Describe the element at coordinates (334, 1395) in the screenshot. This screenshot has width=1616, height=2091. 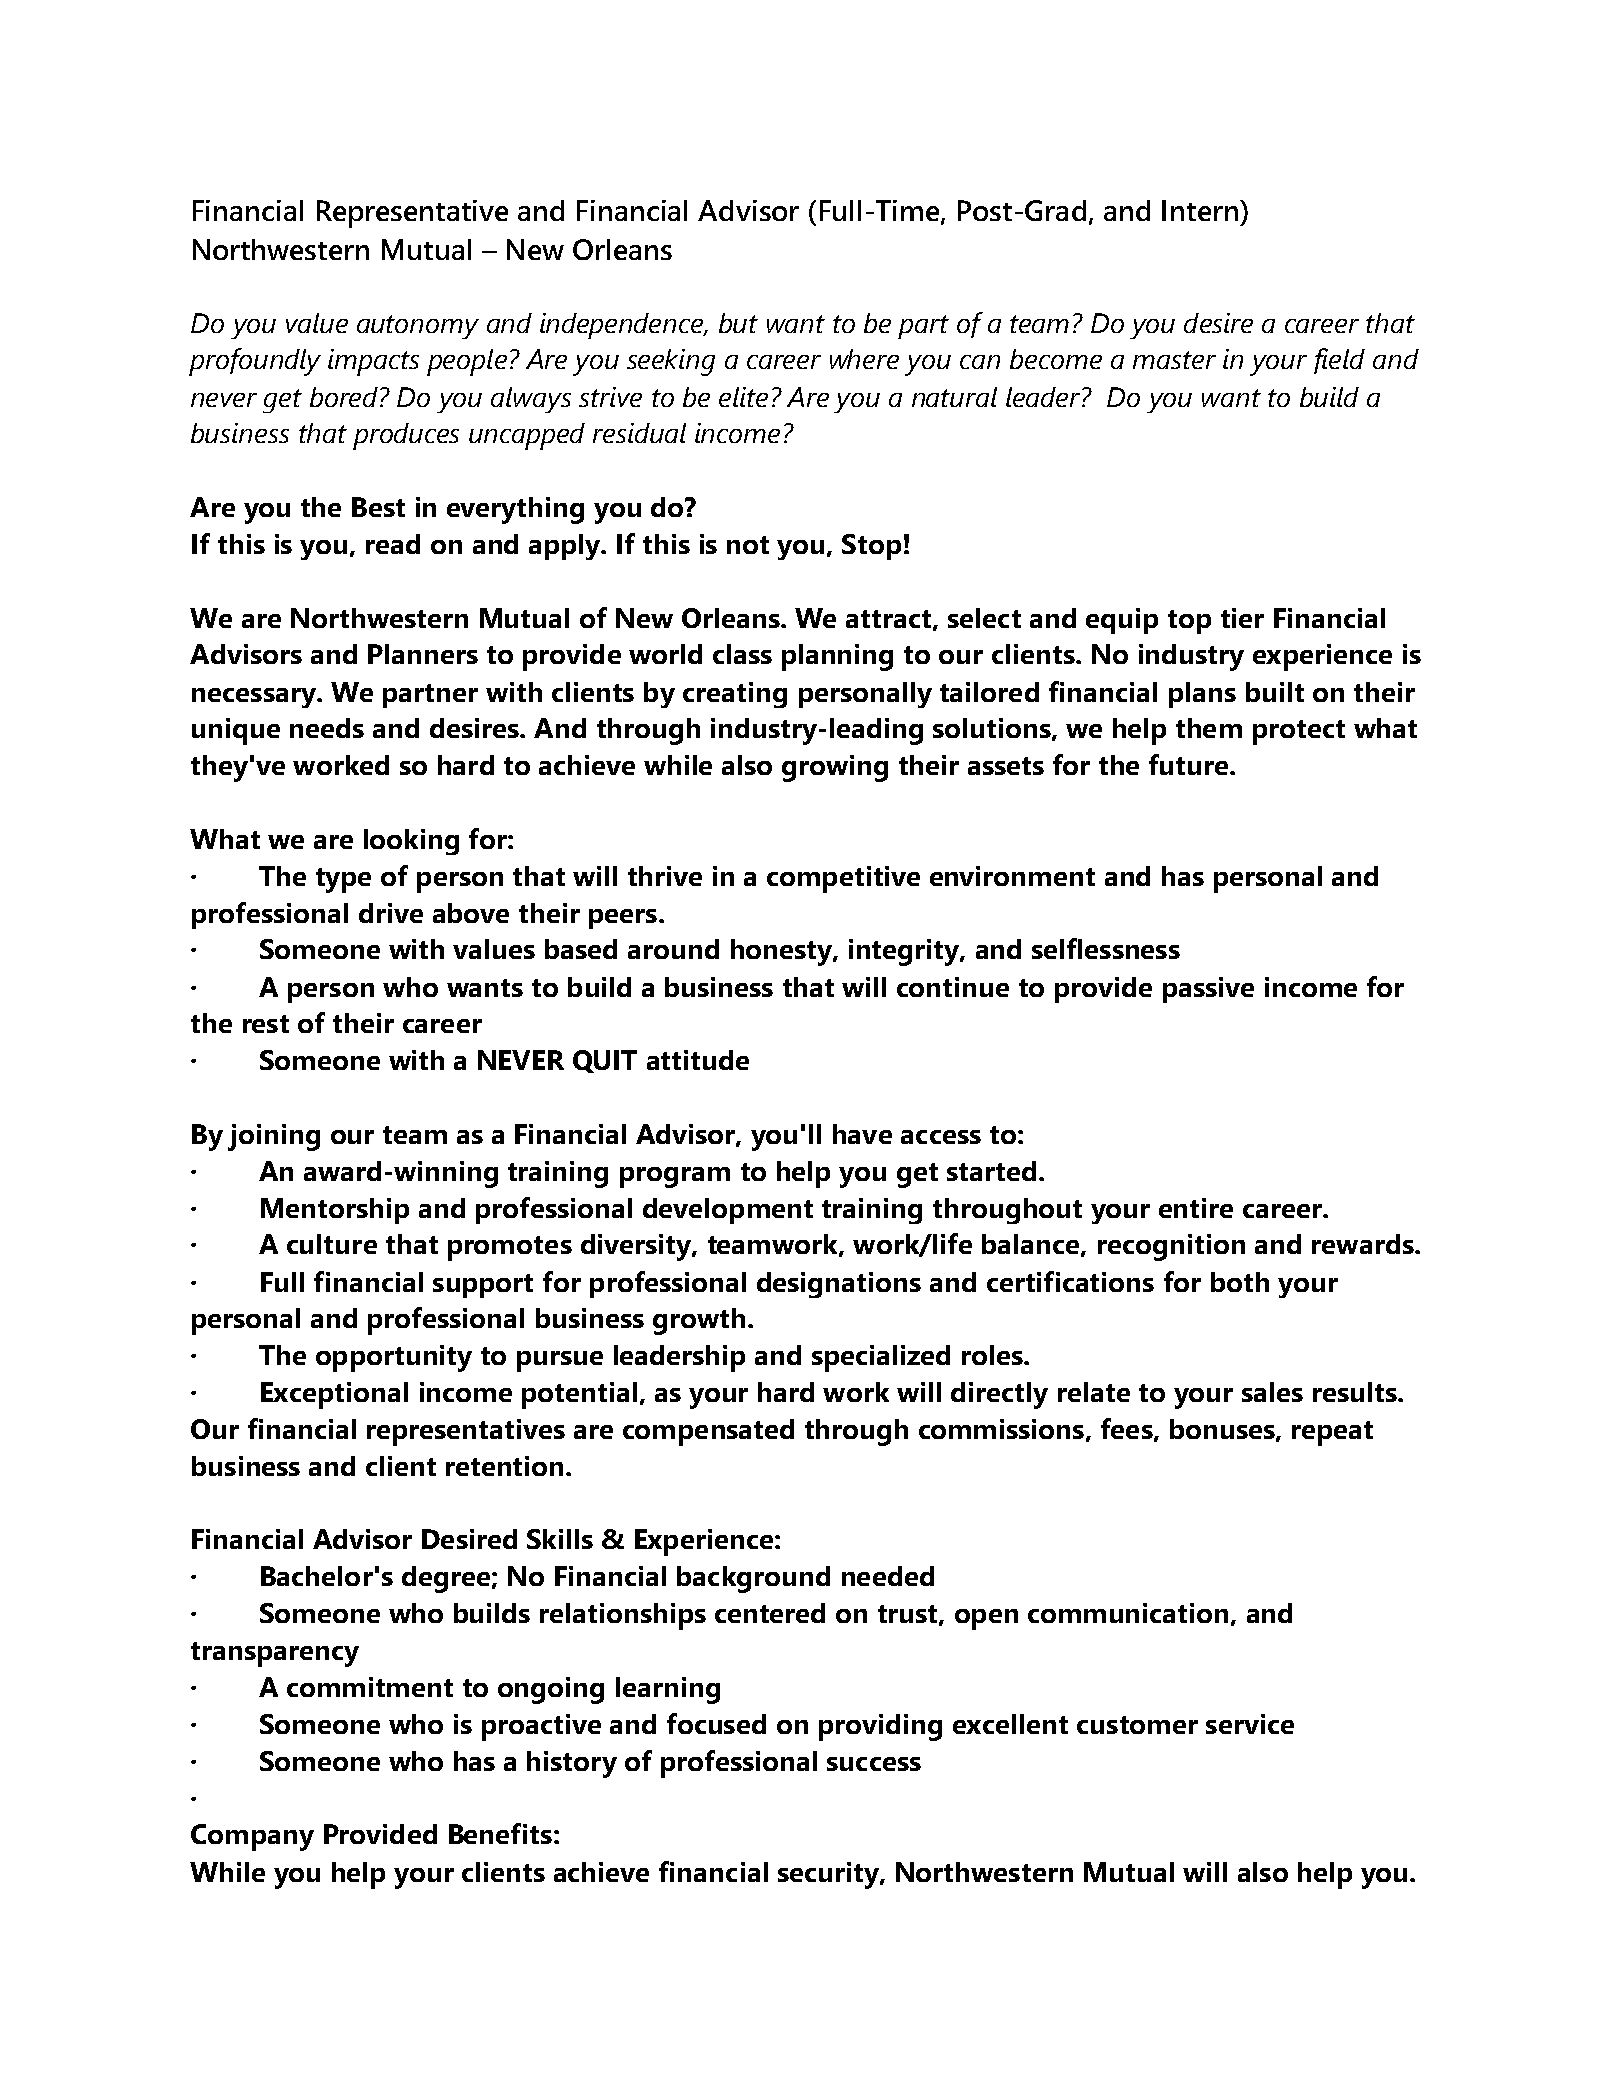
I see `Exceptional` at that location.
